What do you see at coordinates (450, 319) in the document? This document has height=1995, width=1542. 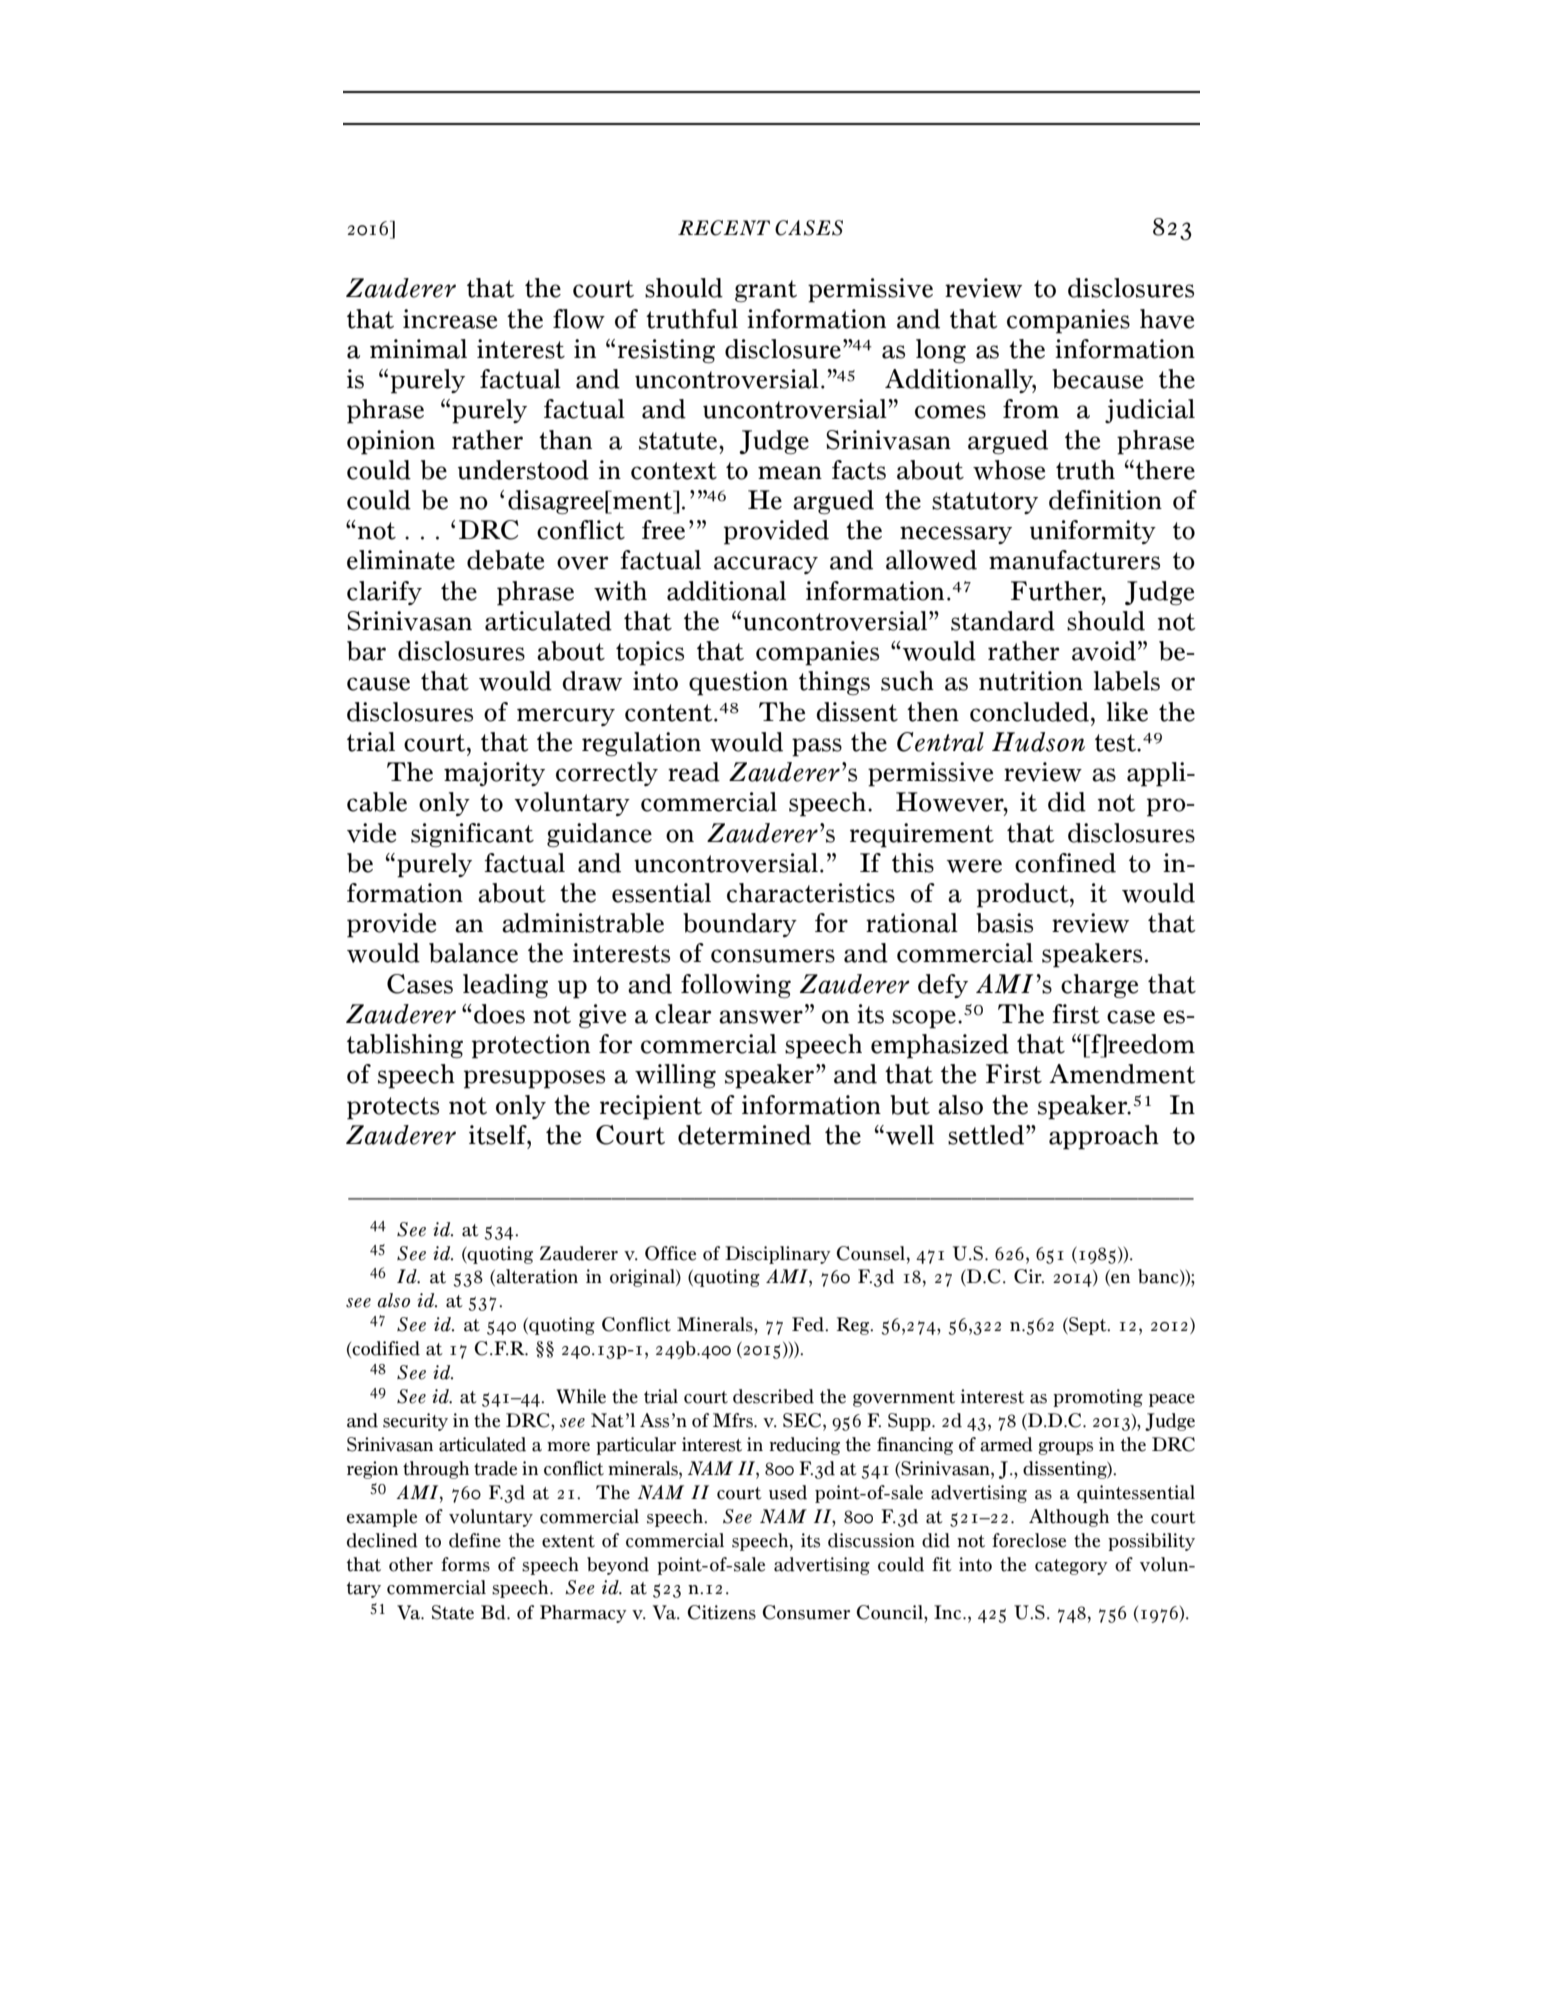 I see `increase` at bounding box center [450, 319].
